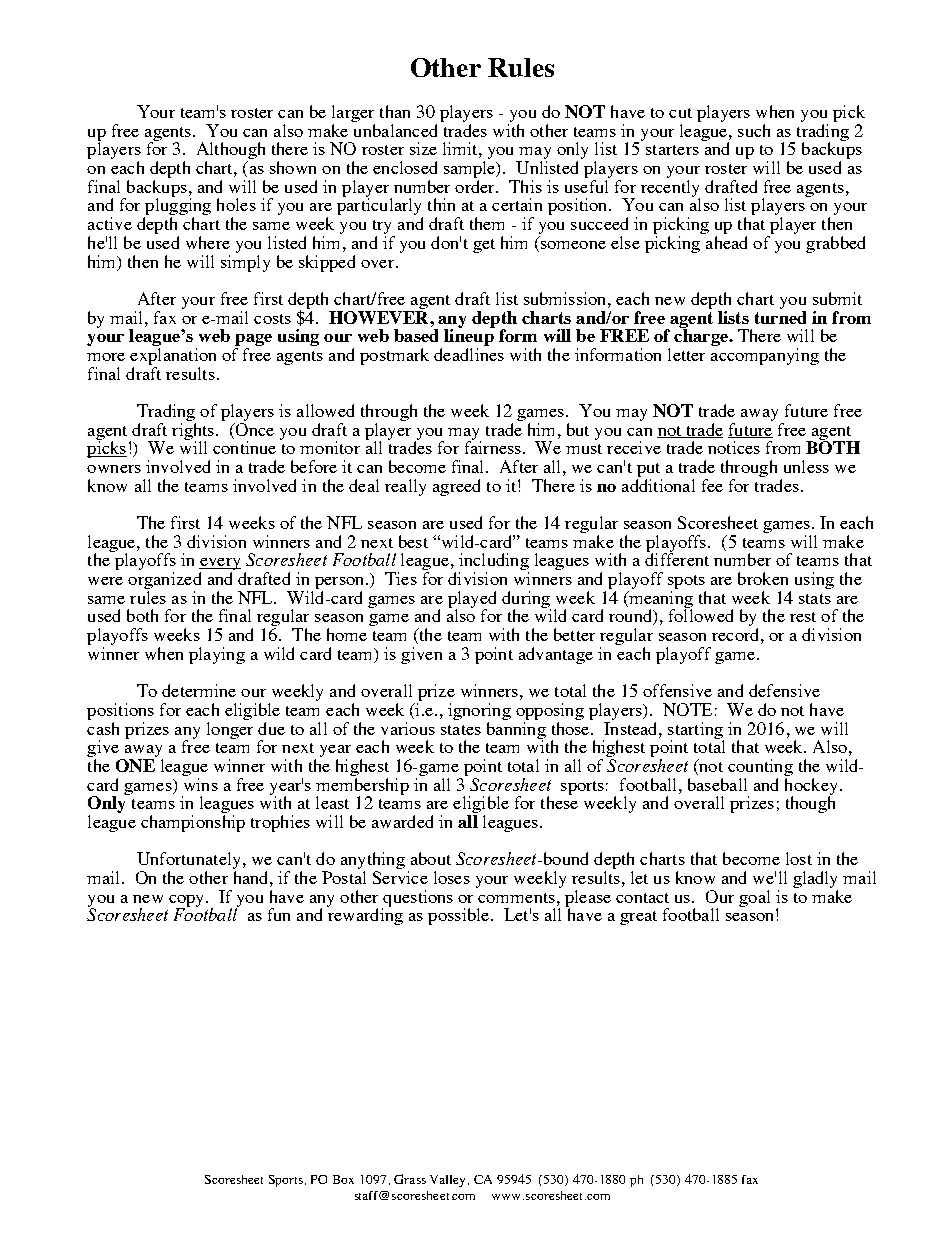  Describe the element at coordinates (638, 918) in the page. I see `great` at that location.
